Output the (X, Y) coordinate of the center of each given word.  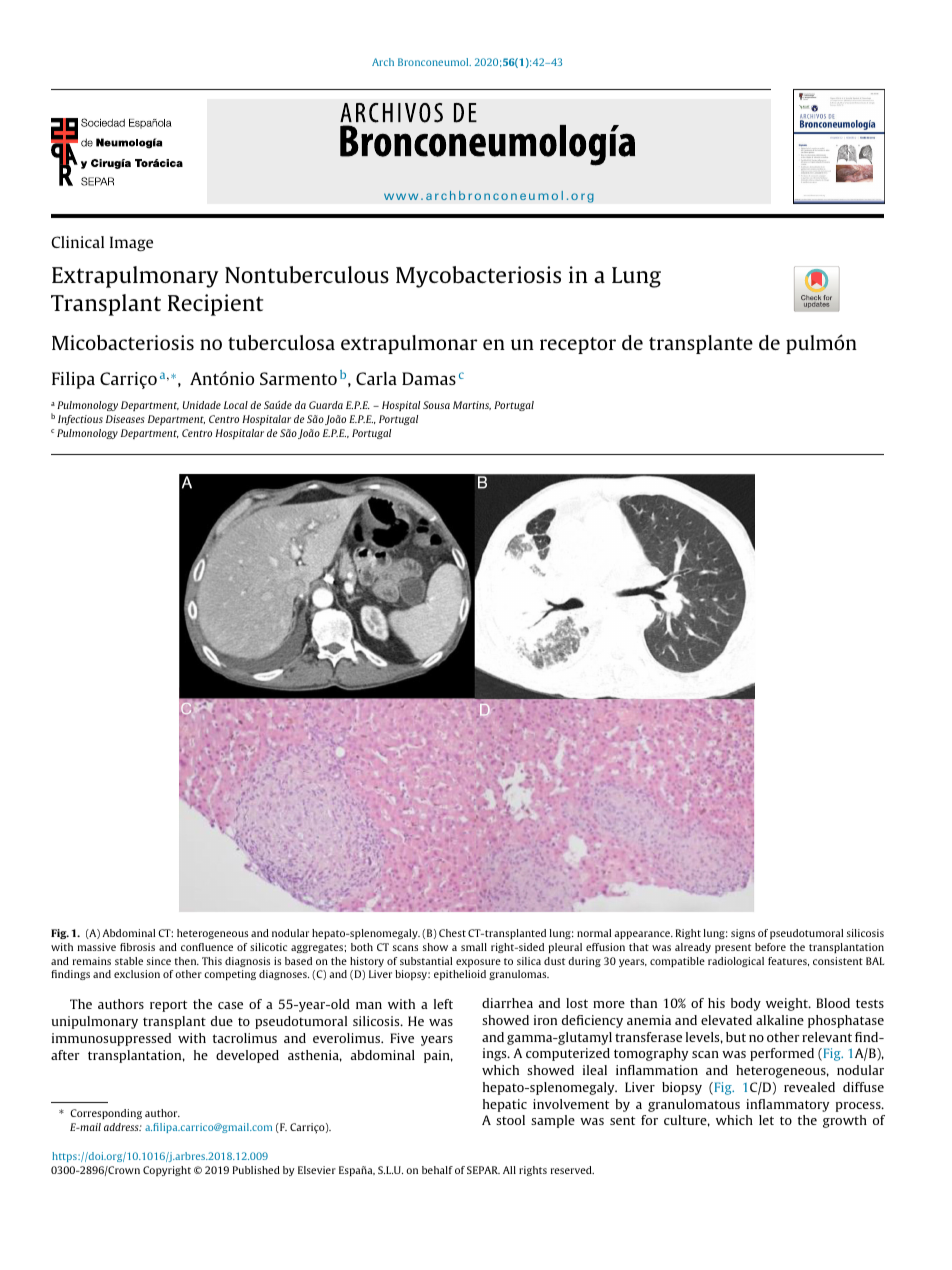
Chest (452, 933)
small (474, 947)
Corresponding (106, 1114)
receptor (578, 345)
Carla (376, 378)
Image (131, 244)
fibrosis (137, 947)
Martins (472, 405)
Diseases (125, 419)
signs (743, 934)
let (766, 1120)
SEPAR (483, 1170)
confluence (207, 947)
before (770, 947)
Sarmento (298, 378)
